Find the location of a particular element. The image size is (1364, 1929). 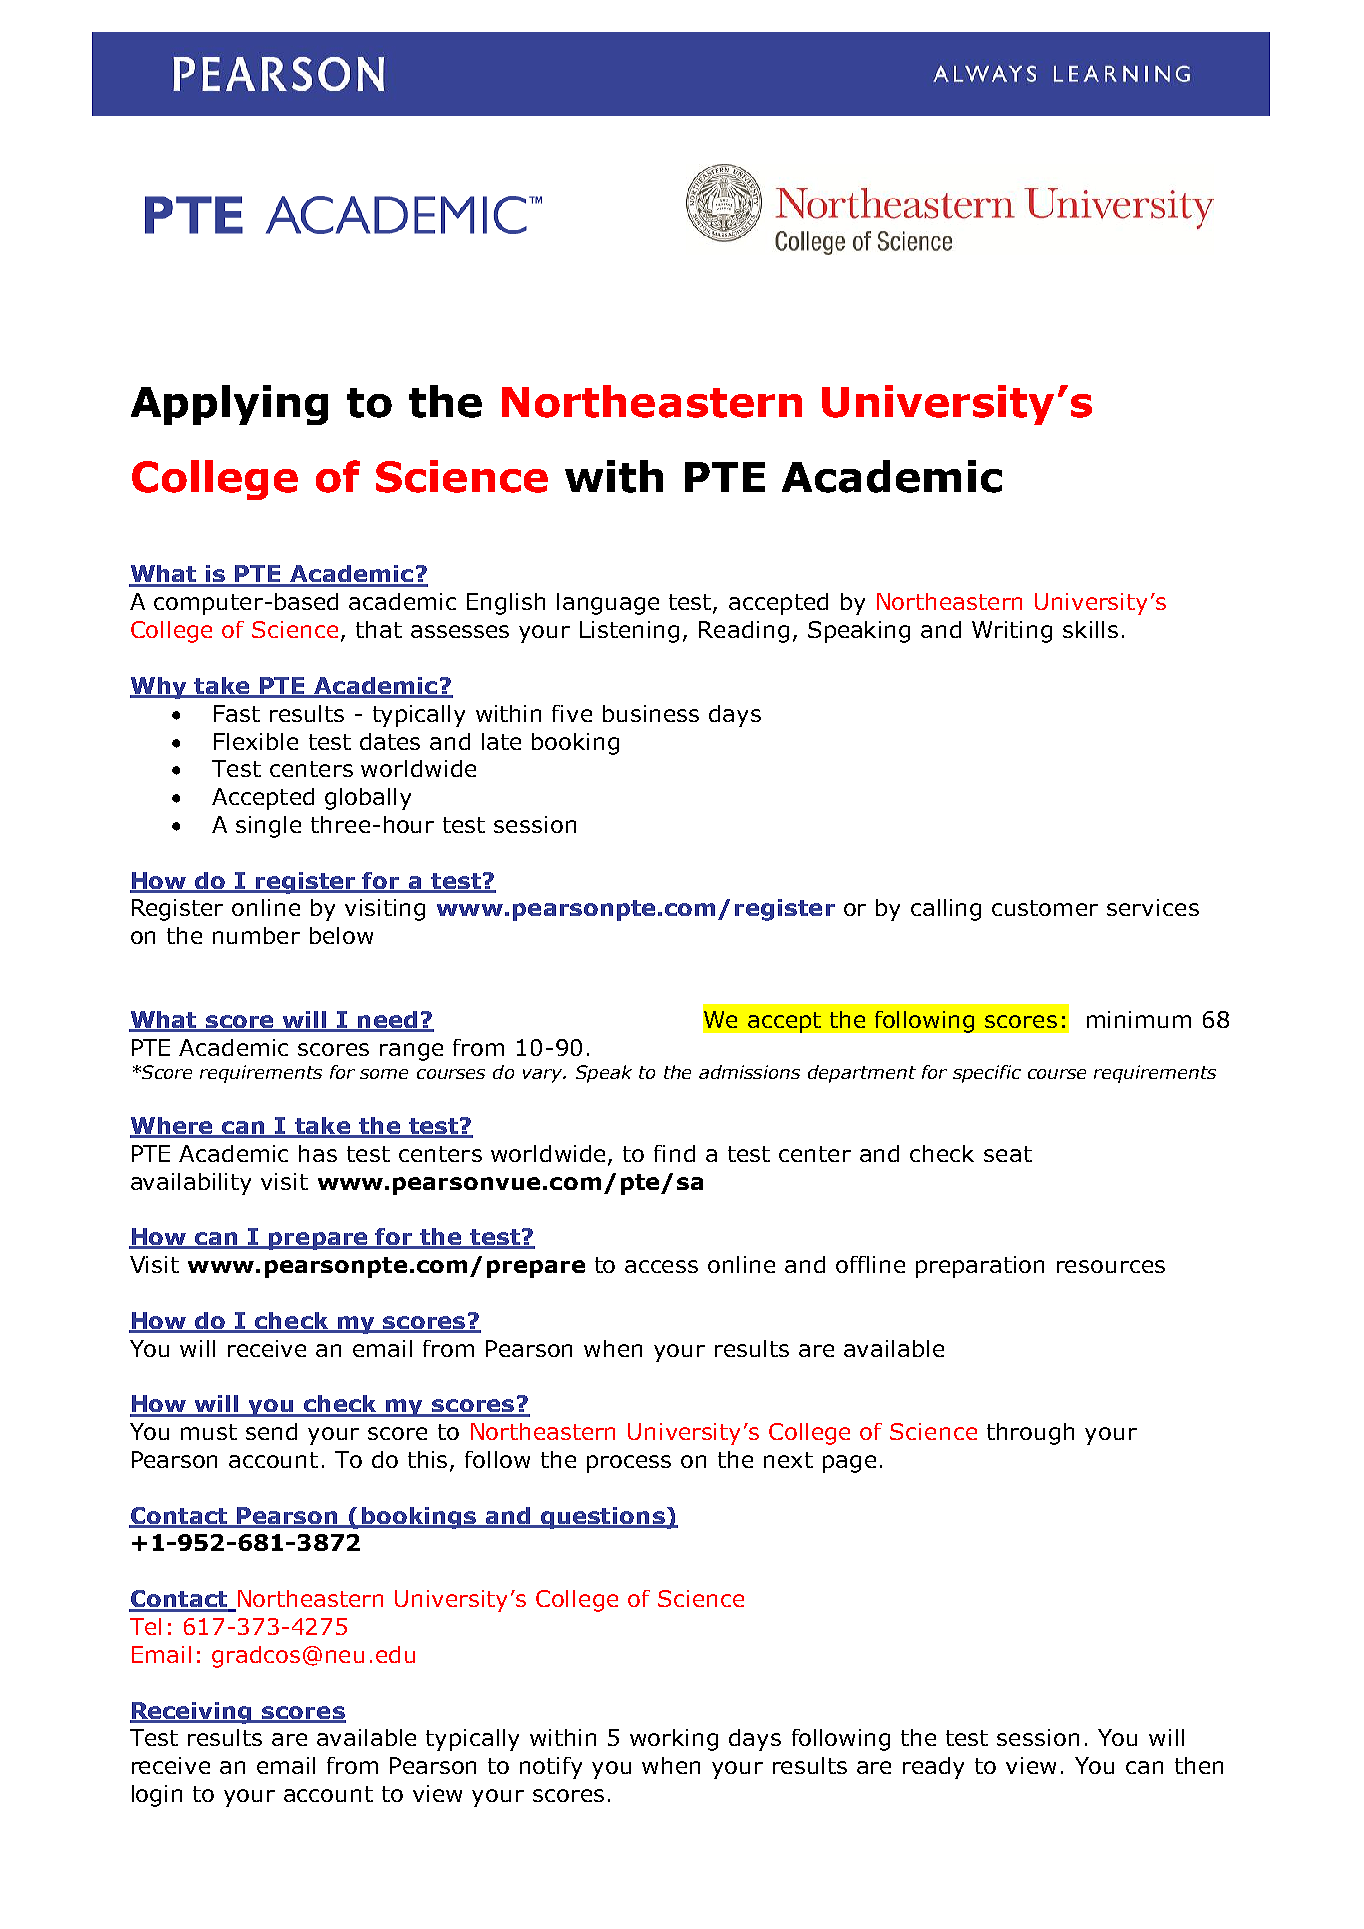

Applying is located at coordinates (229, 405).
